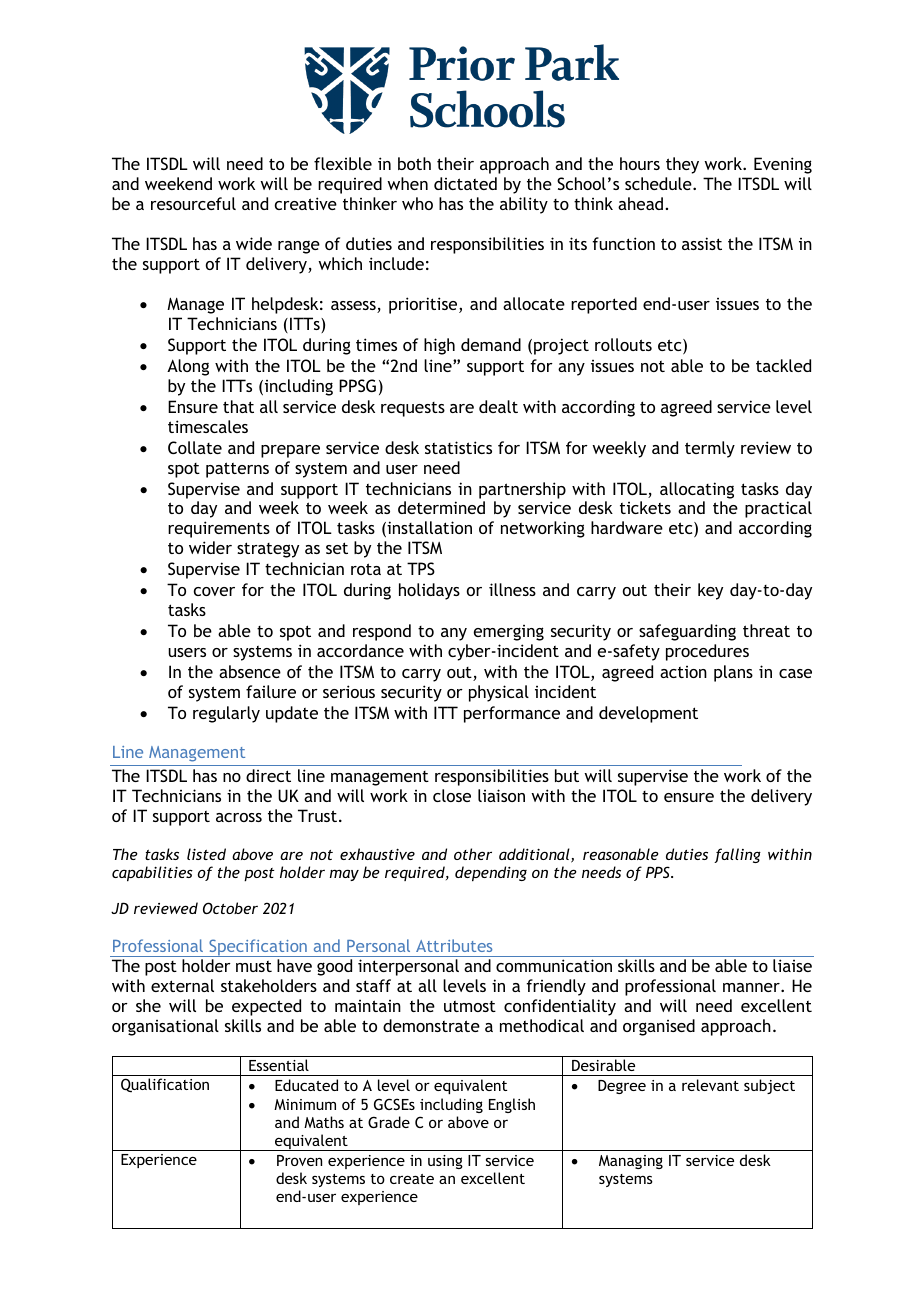  Describe the element at coordinates (299, 1160) in the screenshot. I see `Proven` at that location.
